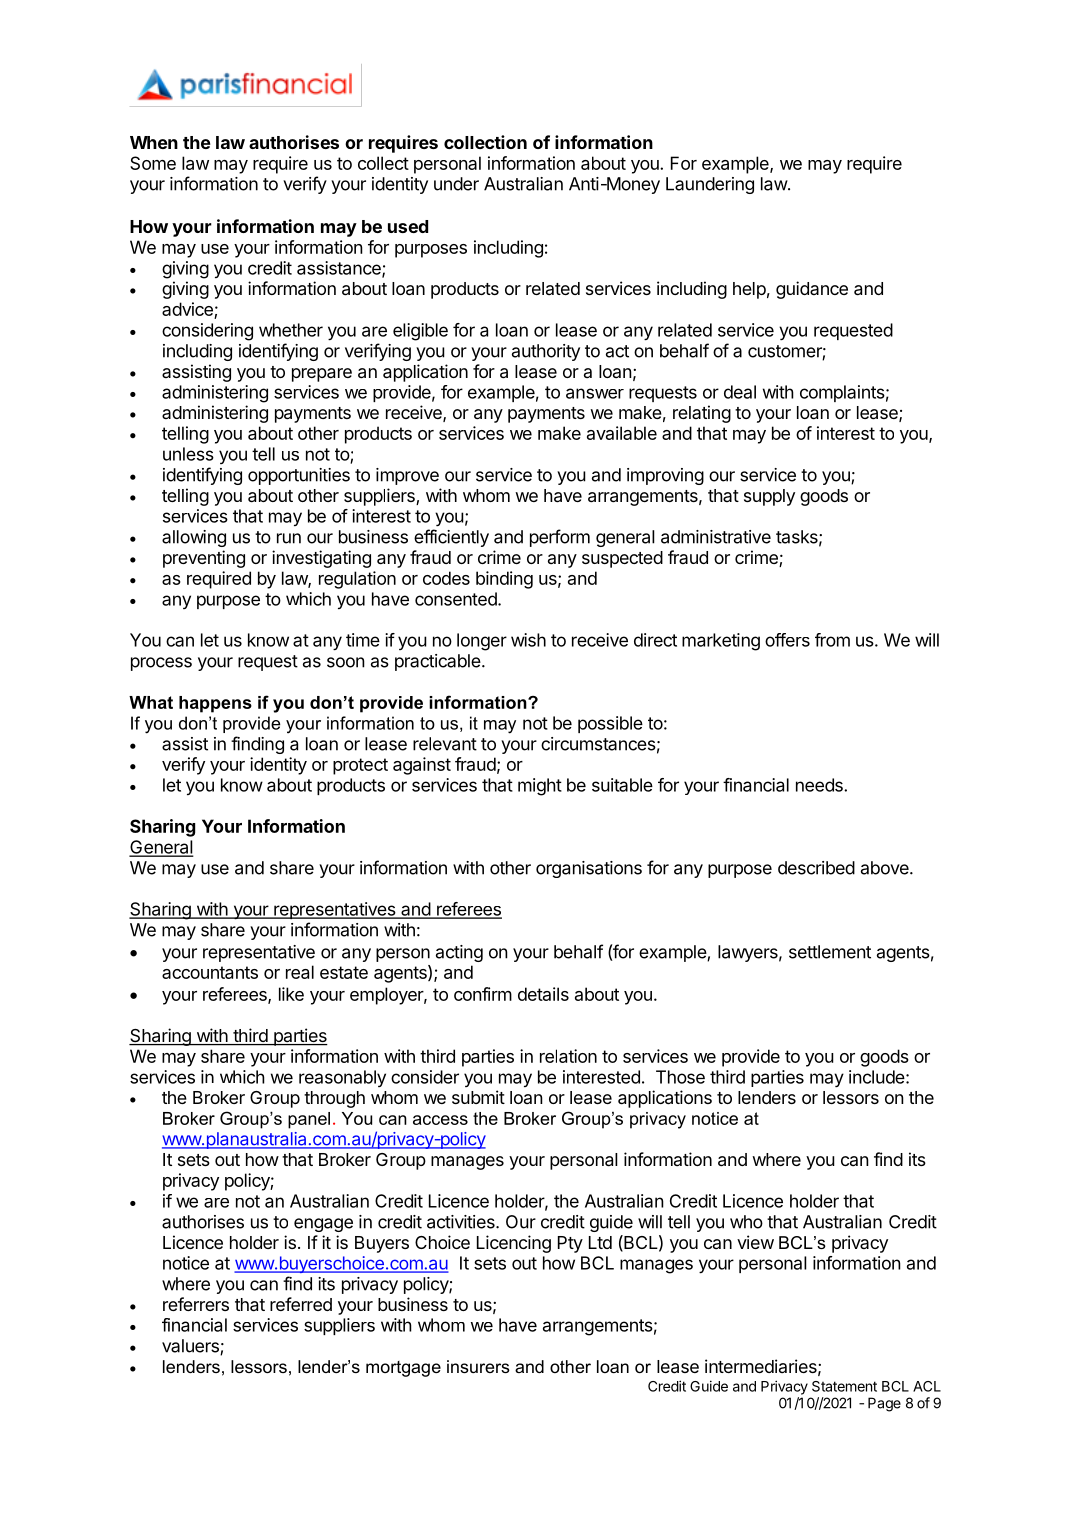  Describe the element at coordinates (478, 1366) in the screenshot. I see `insurers` at that location.
